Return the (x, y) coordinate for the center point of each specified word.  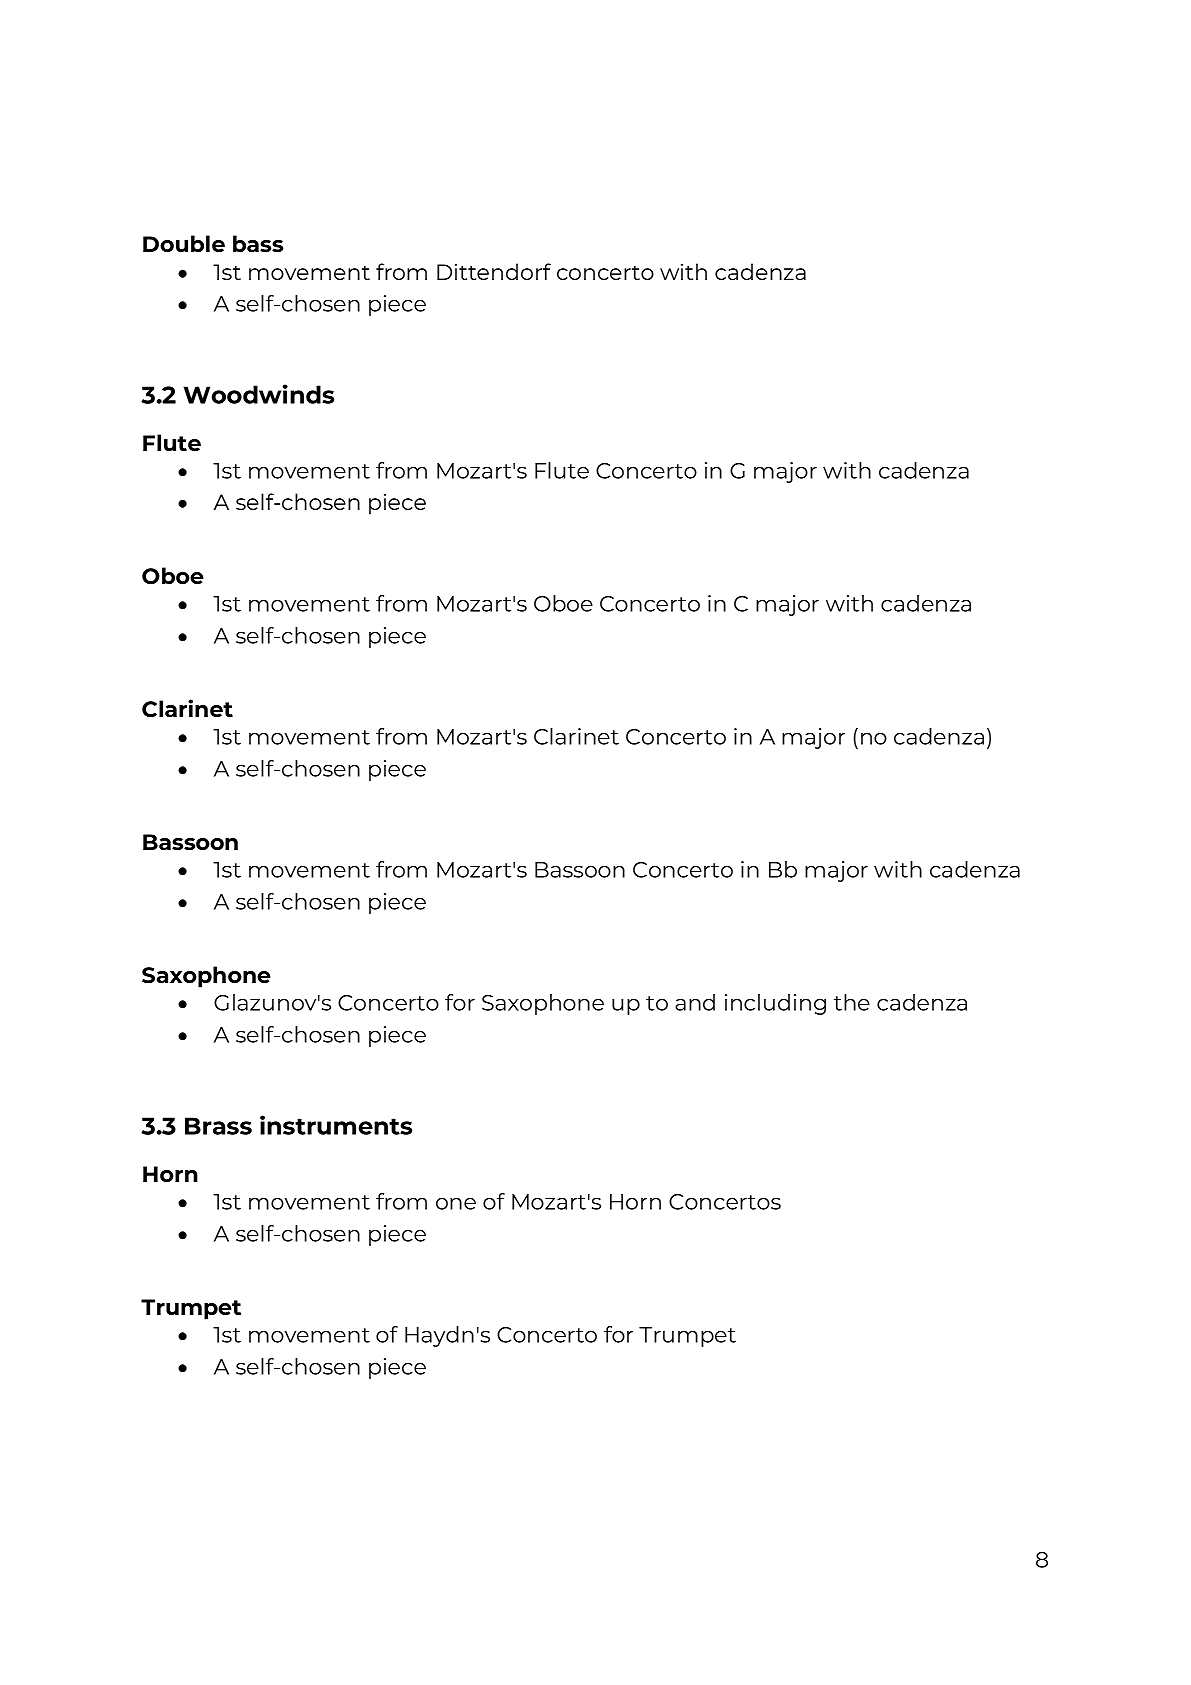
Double (184, 243)
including (775, 1004)
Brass (218, 1126)
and (695, 1002)
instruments (336, 1125)
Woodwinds (258, 394)
